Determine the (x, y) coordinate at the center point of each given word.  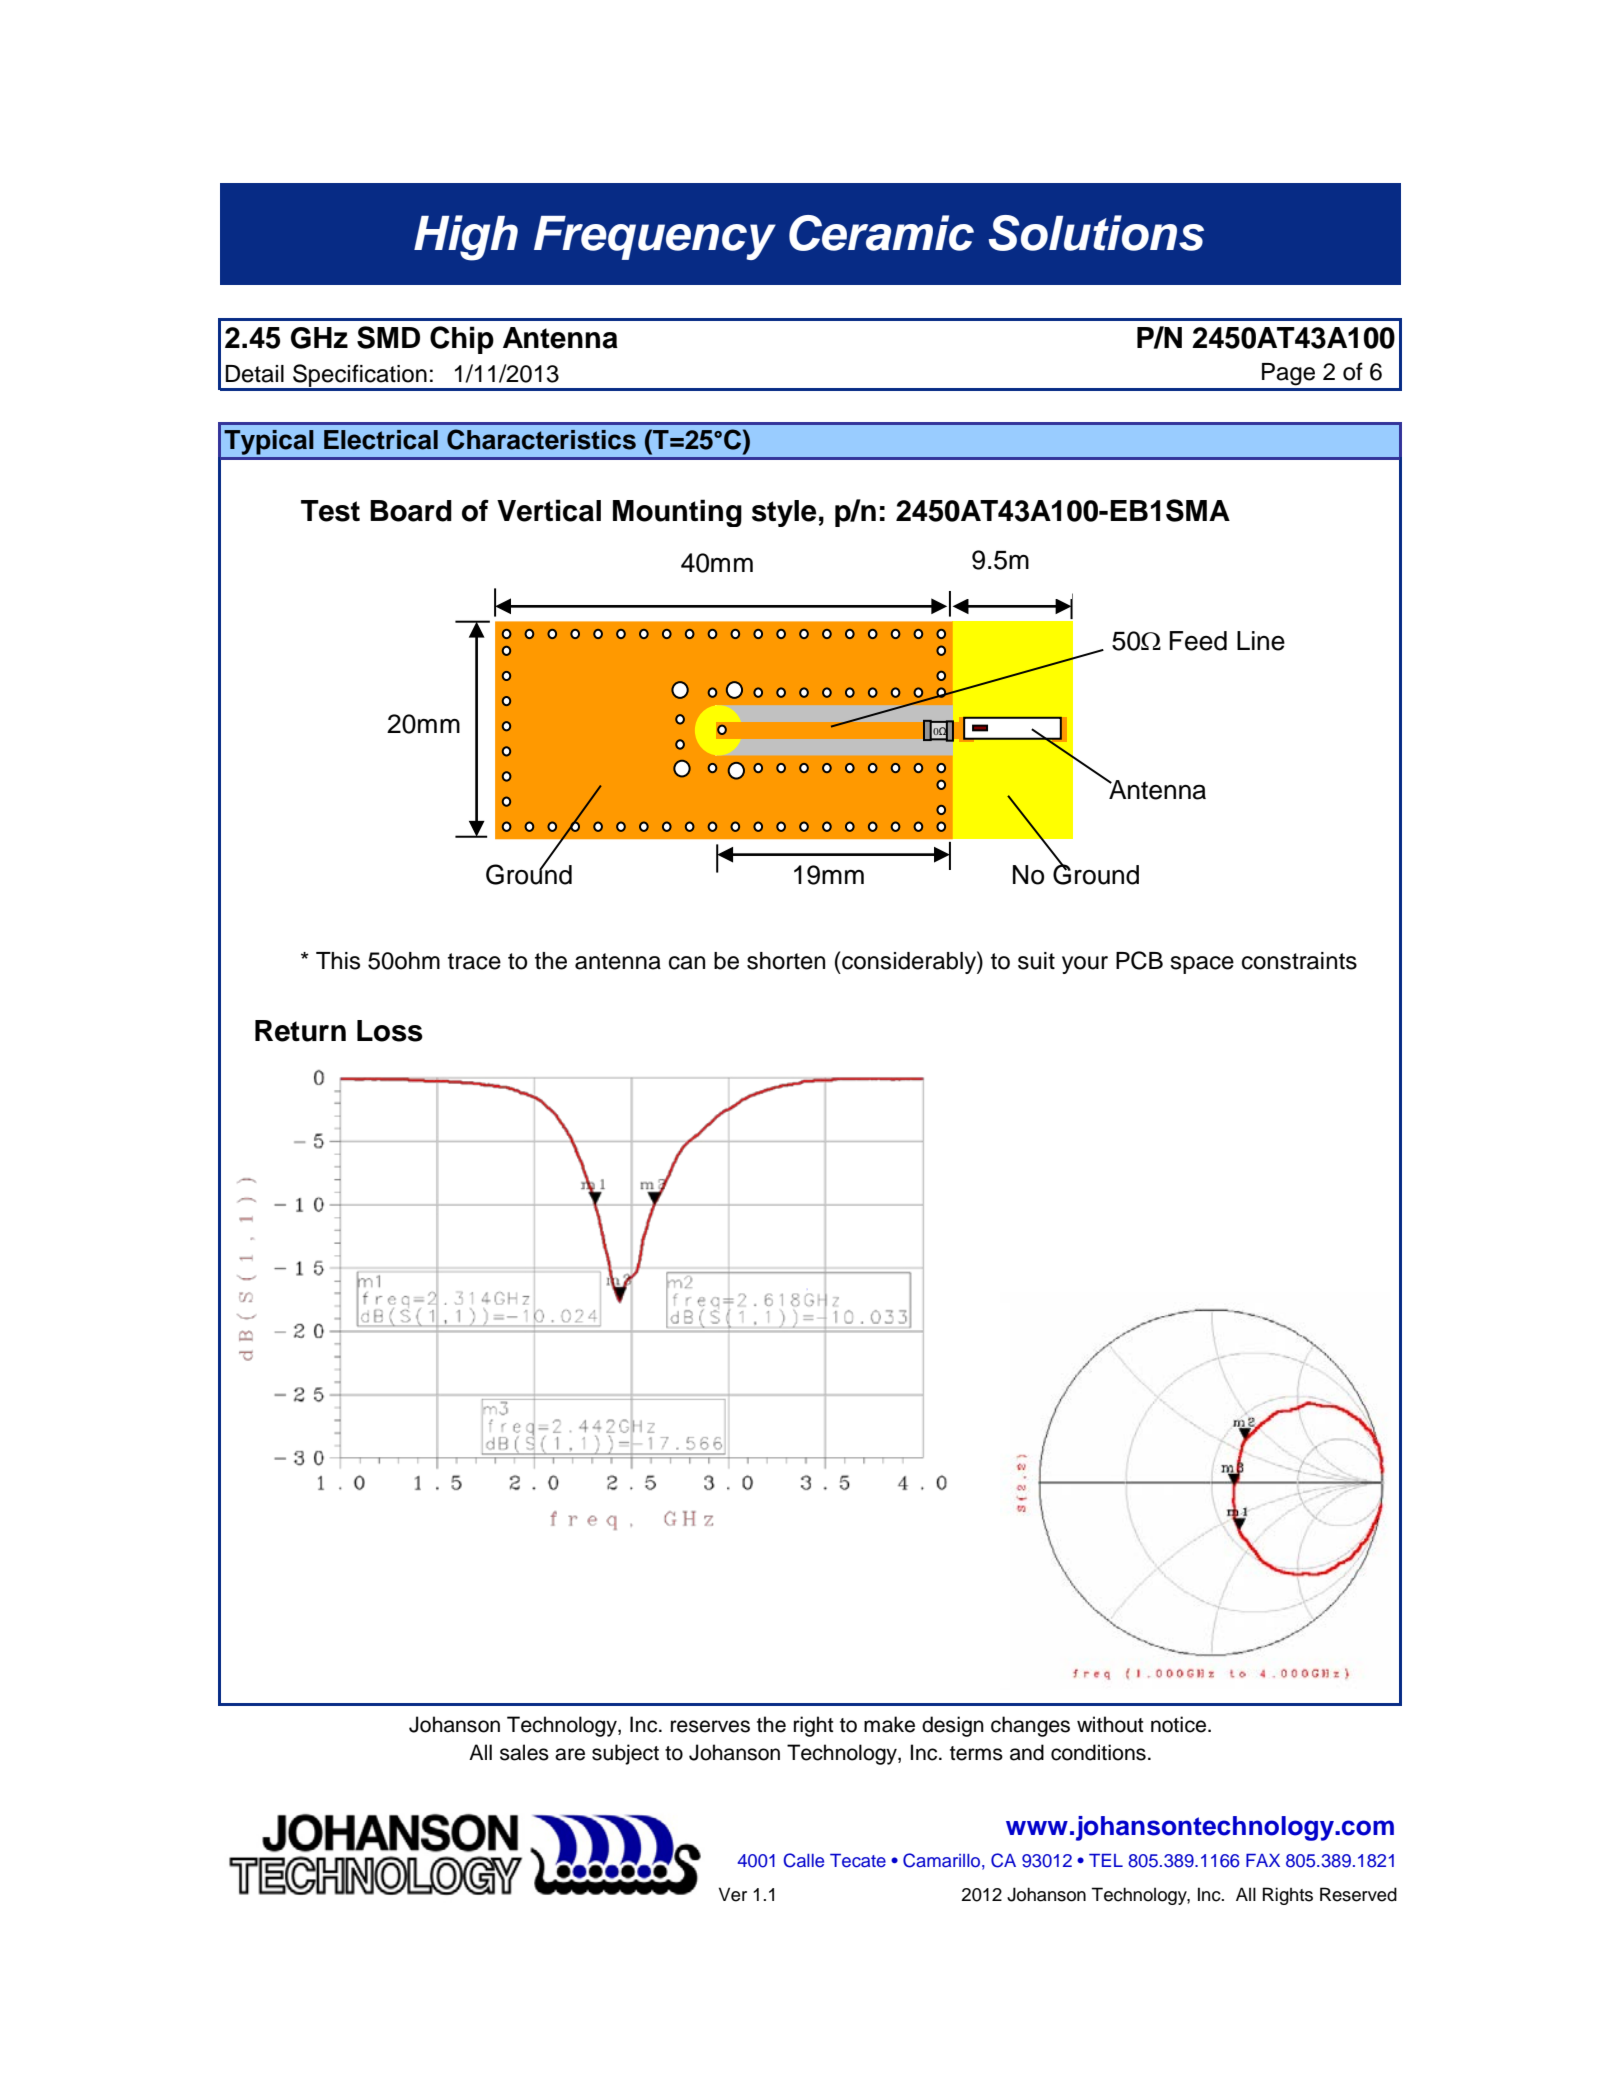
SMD (388, 337)
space (1202, 965)
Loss (390, 1031)
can (687, 963)
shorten (786, 961)
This (338, 961)
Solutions (1096, 233)
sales (524, 1752)
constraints (1299, 961)
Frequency (655, 238)
